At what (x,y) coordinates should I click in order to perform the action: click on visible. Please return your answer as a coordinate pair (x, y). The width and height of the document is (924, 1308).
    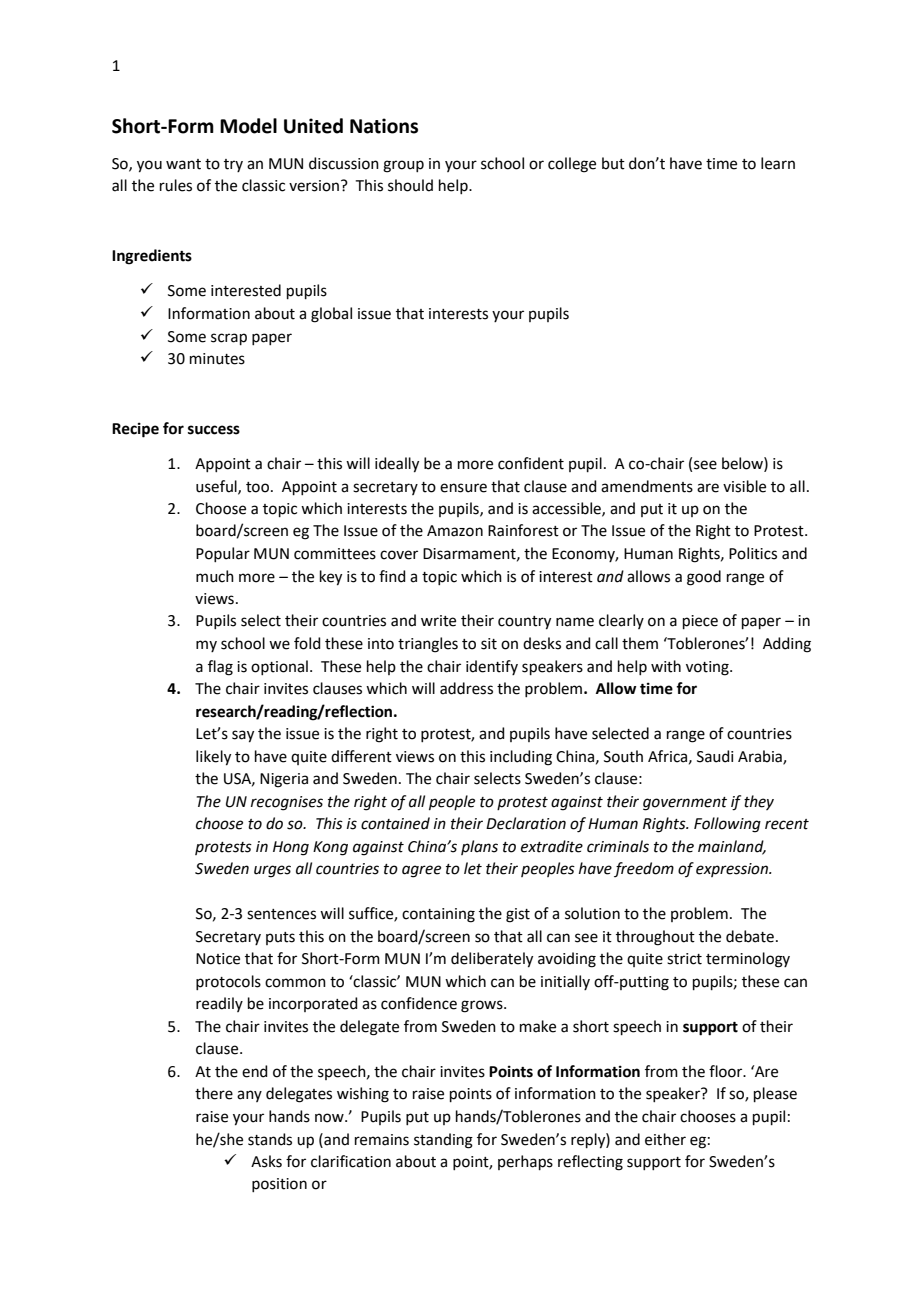
    Looking at the image, I should click on (744, 486).
